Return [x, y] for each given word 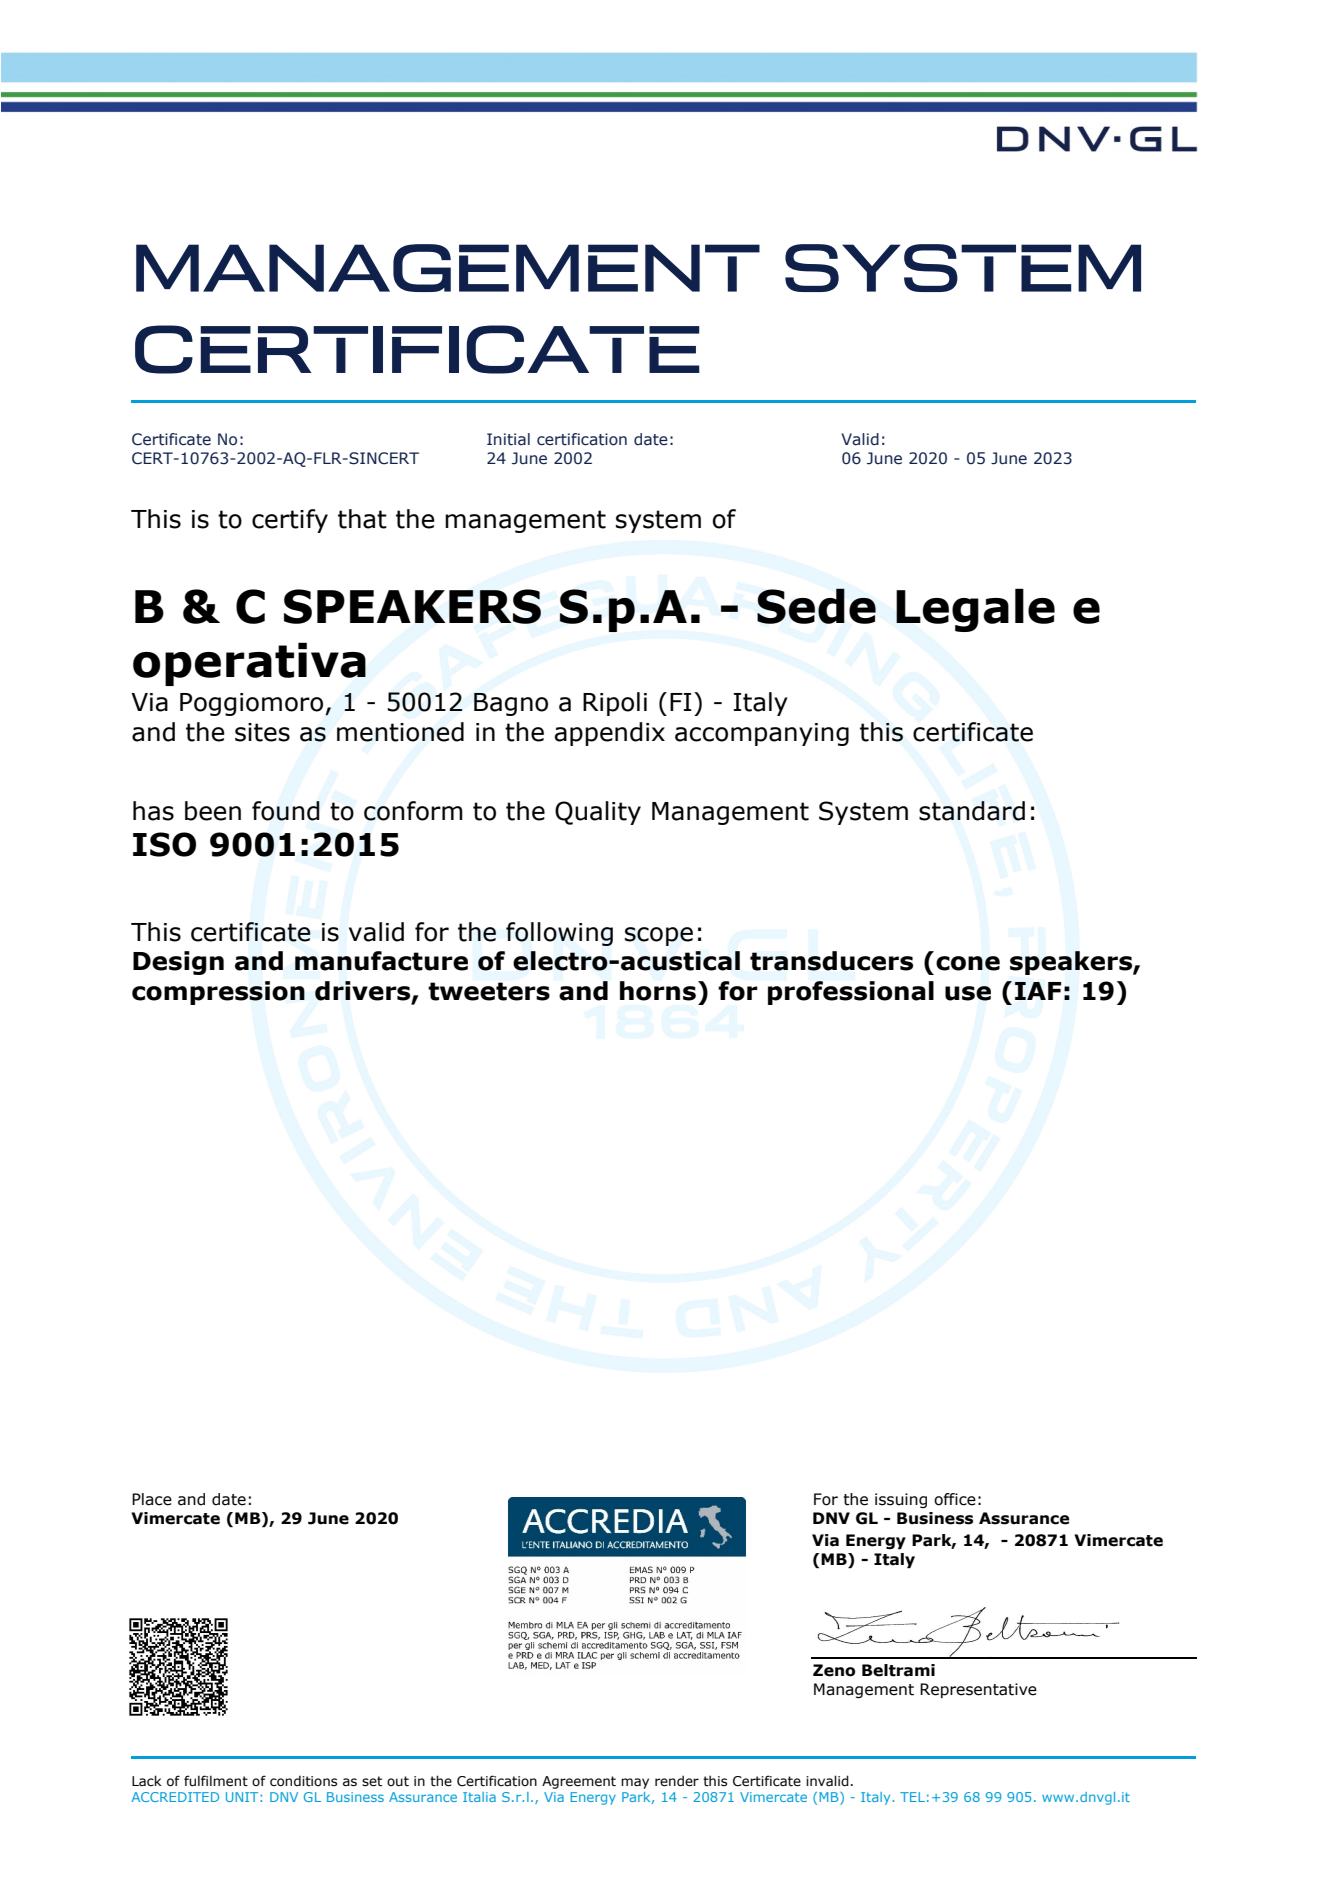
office [955, 1499]
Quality [598, 813]
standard [972, 811]
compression [218, 993]
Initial [508, 439]
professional [851, 993]
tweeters [489, 991]
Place [152, 1499]
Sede [816, 606]
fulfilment [216, 1780]
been [213, 811]
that [362, 519]
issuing [901, 1500]
